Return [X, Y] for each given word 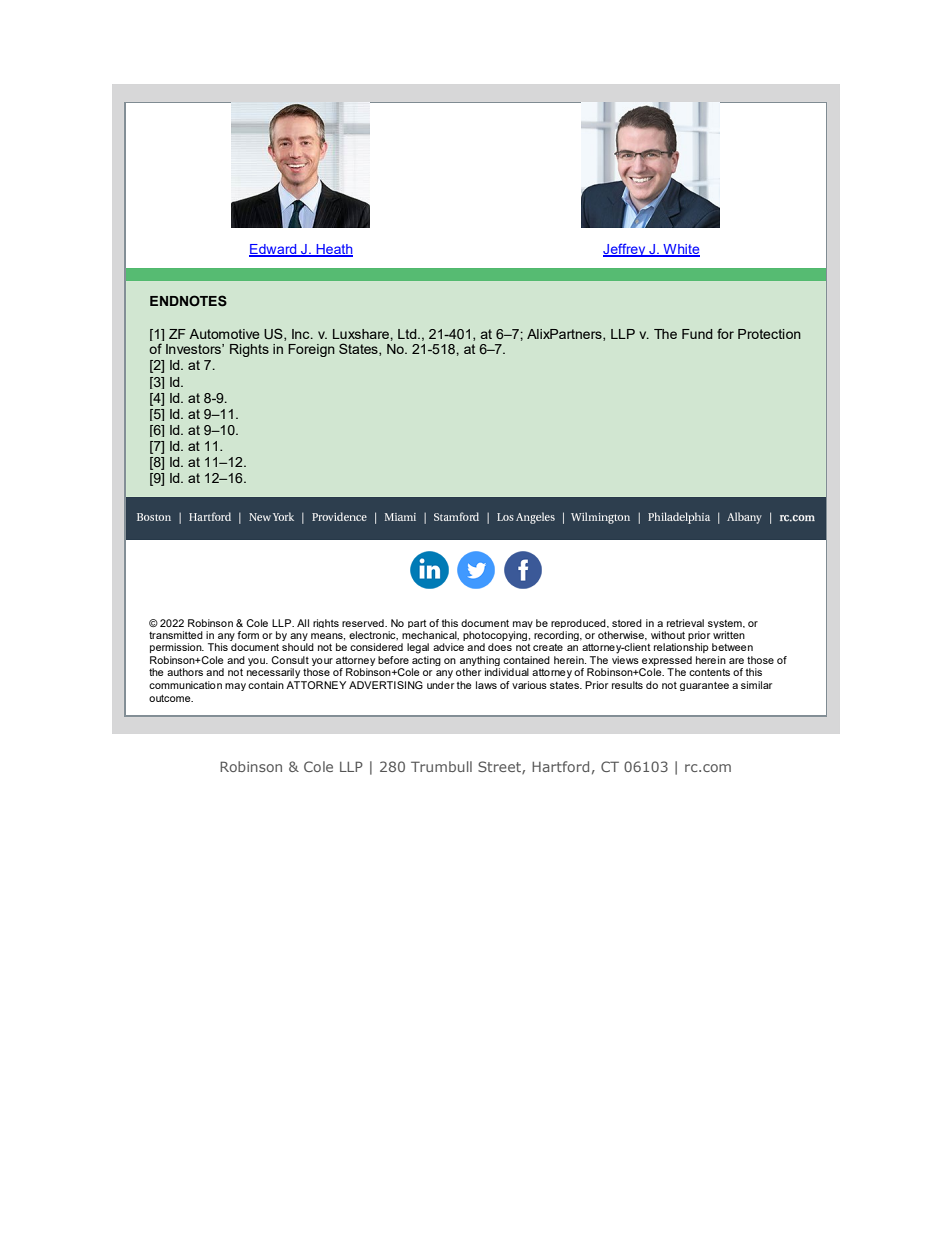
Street [500, 767]
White [680, 250]
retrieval [685, 623]
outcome [171, 698]
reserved [364, 623]
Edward [274, 250]
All [303, 623]
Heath [333, 250]
